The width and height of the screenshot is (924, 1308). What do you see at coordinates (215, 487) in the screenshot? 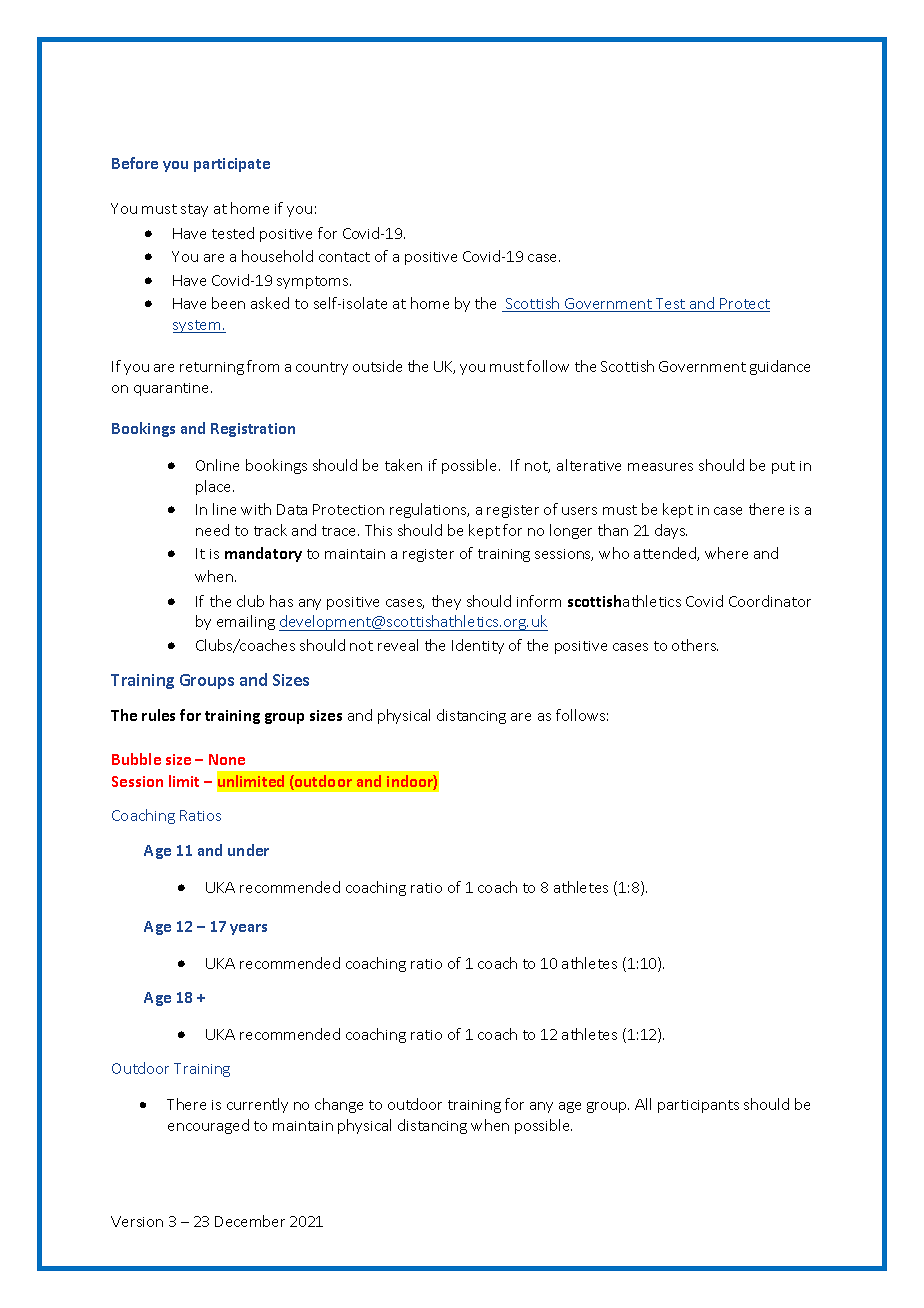
I see `place` at bounding box center [215, 487].
